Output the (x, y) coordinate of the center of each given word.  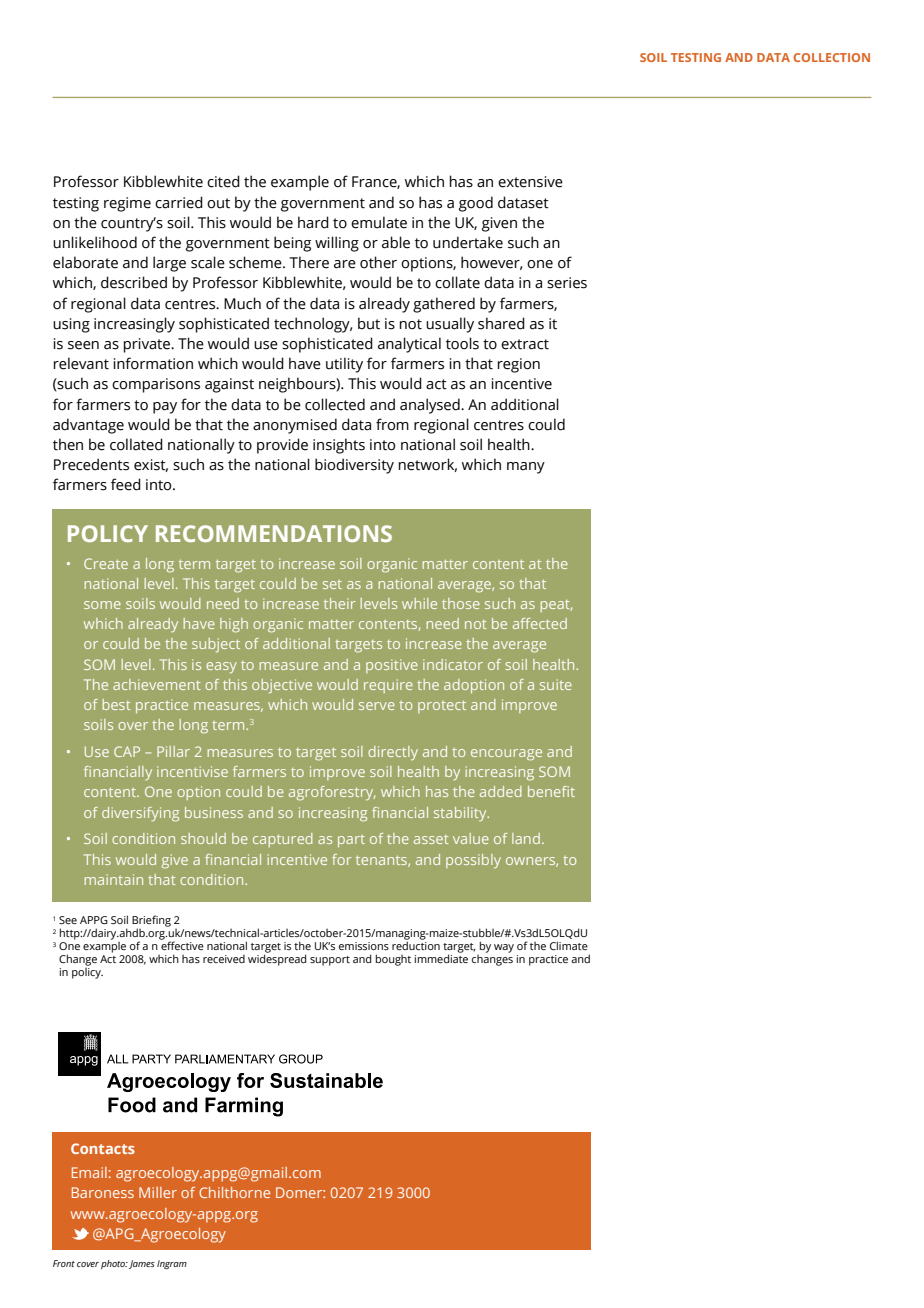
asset (431, 839)
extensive (530, 182)
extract (525, 344)
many (526, 468)
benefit (551, 791)
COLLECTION (832, 57)
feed (126, 484)
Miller (158, 1192)
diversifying (140, 814)
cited (223, 181)
